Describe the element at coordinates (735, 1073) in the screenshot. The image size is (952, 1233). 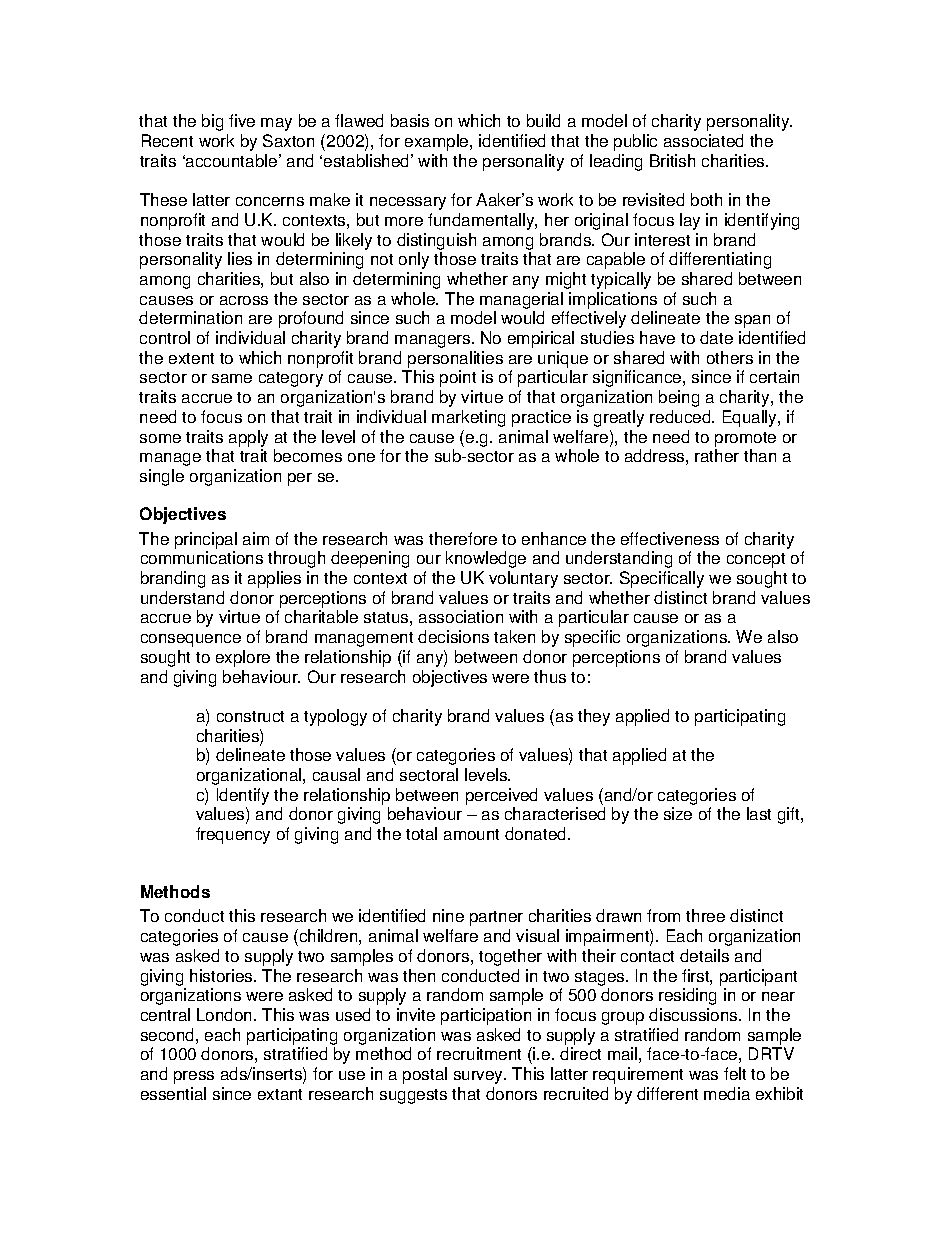
I see `felt` at that location.
